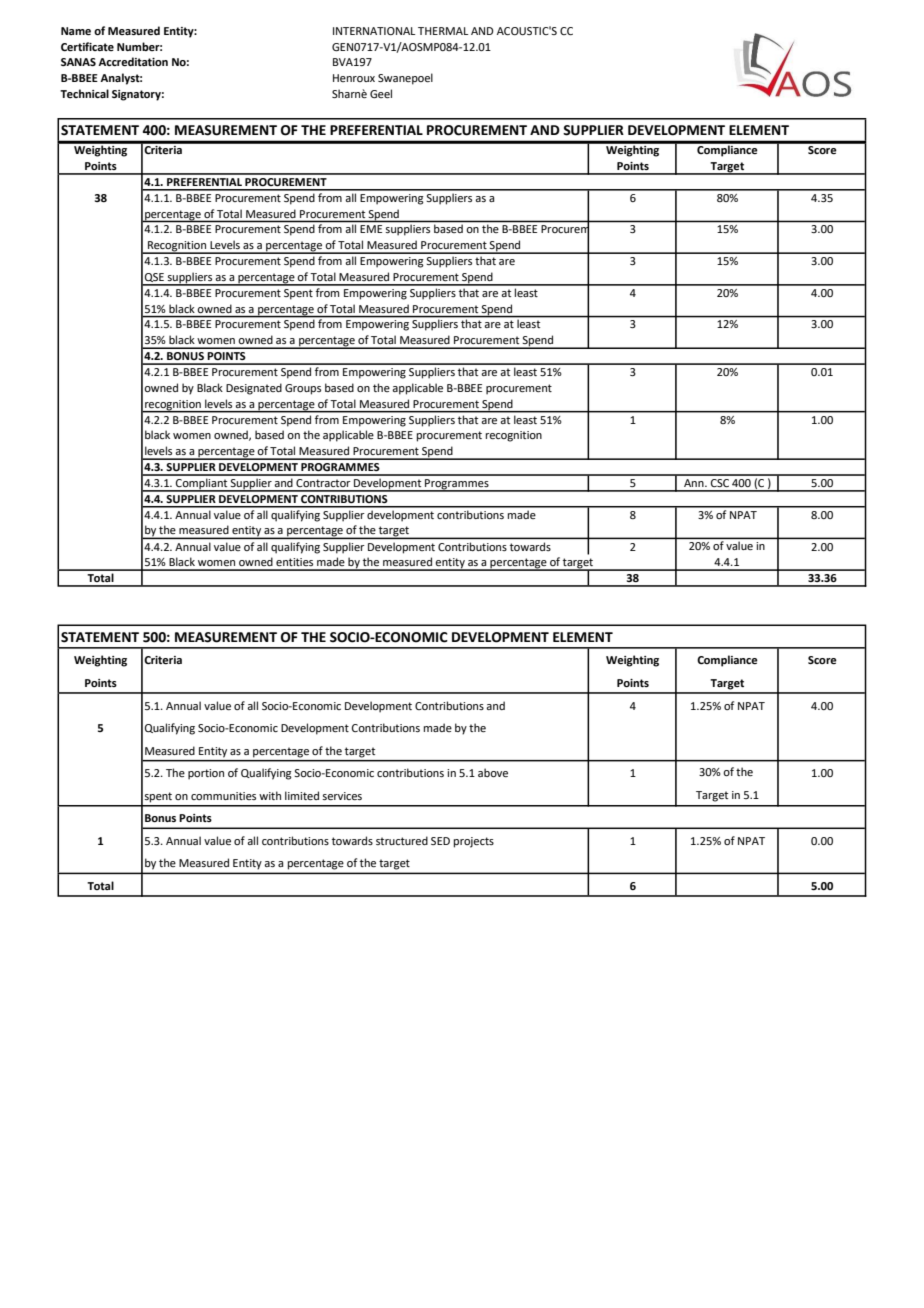  What do you see at coordinates (270, 795) in the screenshot?
I see `with` at bounding box center [270, 795].
